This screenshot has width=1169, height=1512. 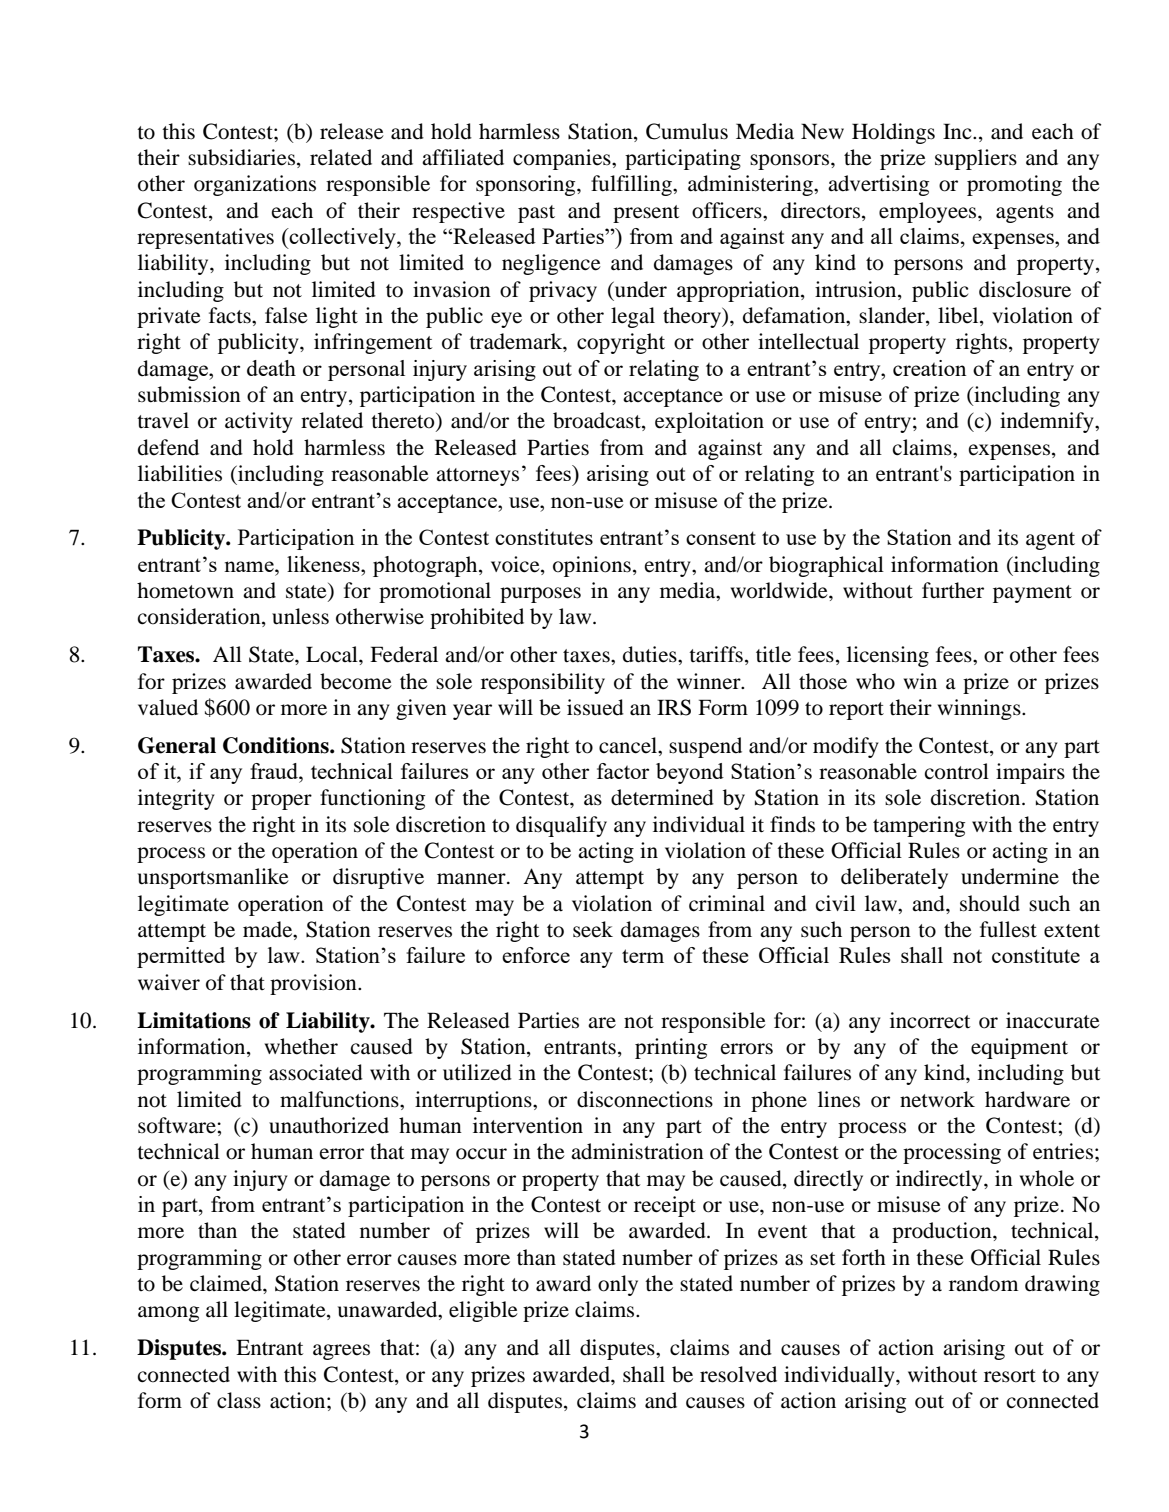 What do you see at coordinates (329, 1125) in the screenshot?
I see `unauthorized` at bounding box center [329, 1125].
